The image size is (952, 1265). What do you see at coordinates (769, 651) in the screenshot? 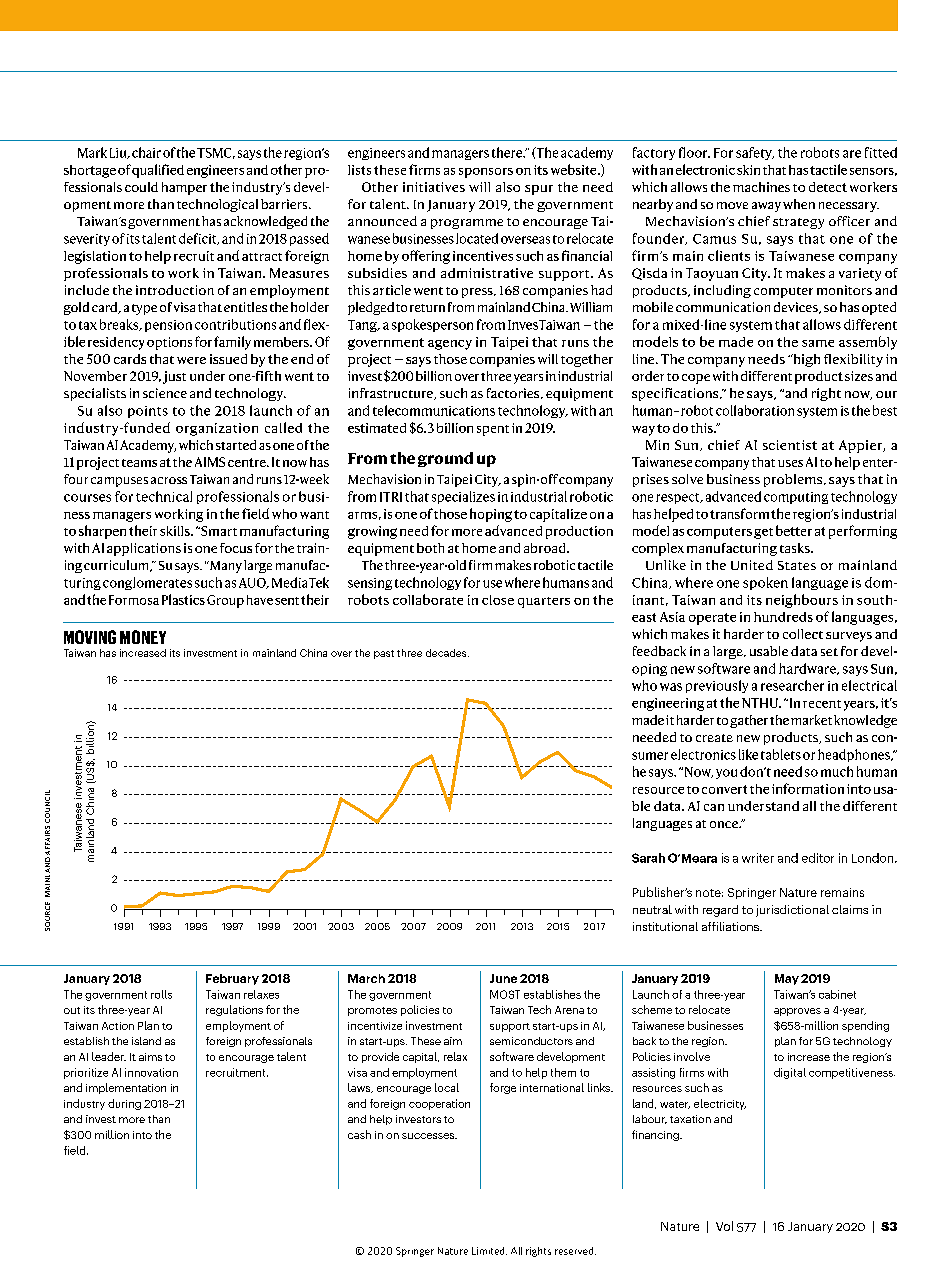
I see `usable` at bounding box center [769, 651].
